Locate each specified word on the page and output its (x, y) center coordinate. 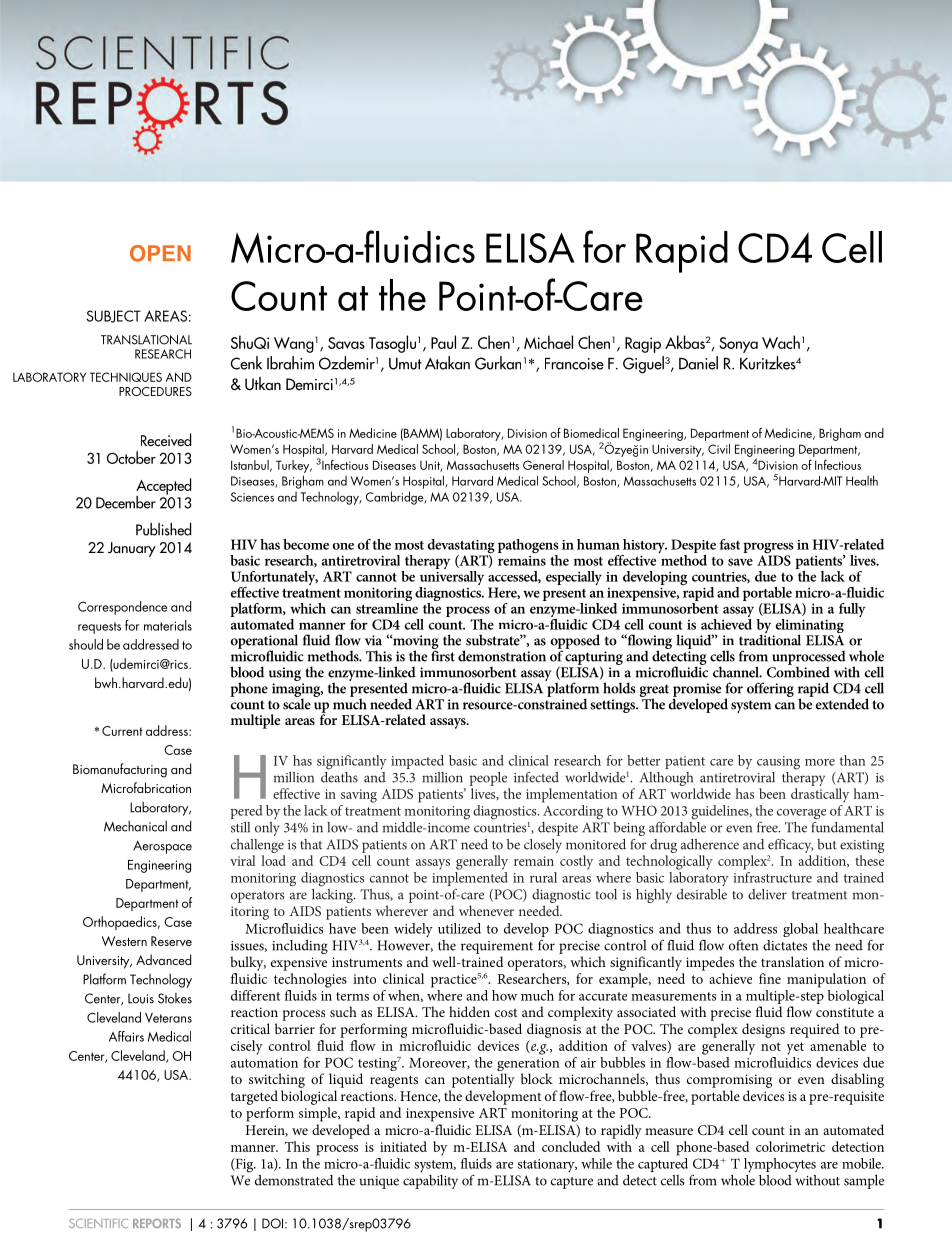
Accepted (163, 487)
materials (168, 625)
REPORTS (157, 1223)
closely (543, 846)
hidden (469, 1011)
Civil (719, 449)
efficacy (790, 846)
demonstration (502, 656)
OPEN (160, 253)
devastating (461, 547)
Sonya (738, 345)
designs (763, 1030)
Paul (443, 342)
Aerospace (162, 847)
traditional (770, 639)
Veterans (168, 1018)
